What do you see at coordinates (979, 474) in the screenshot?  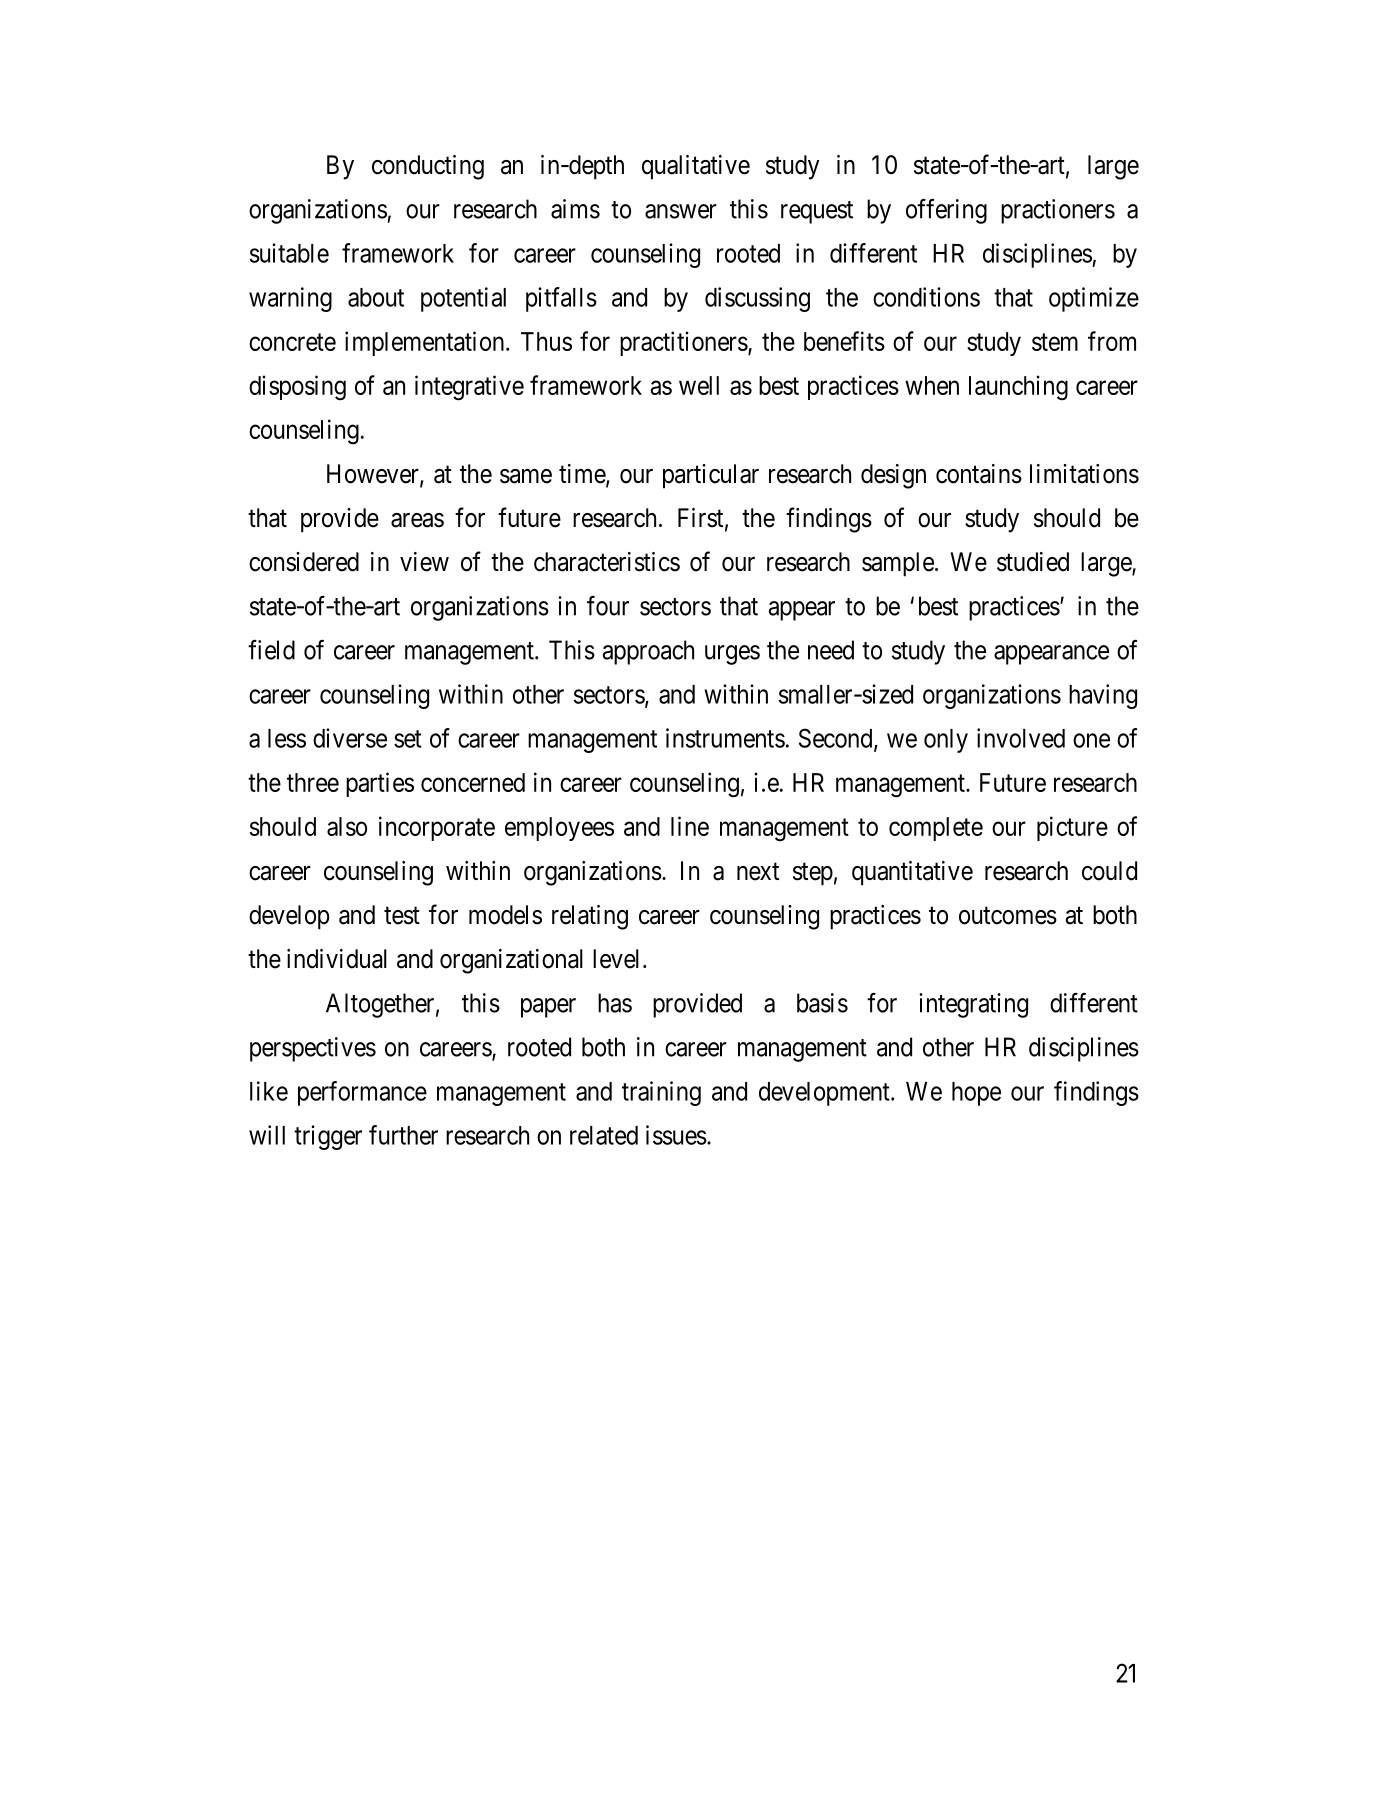 I see `contains` at bounding box center [979, 474].
